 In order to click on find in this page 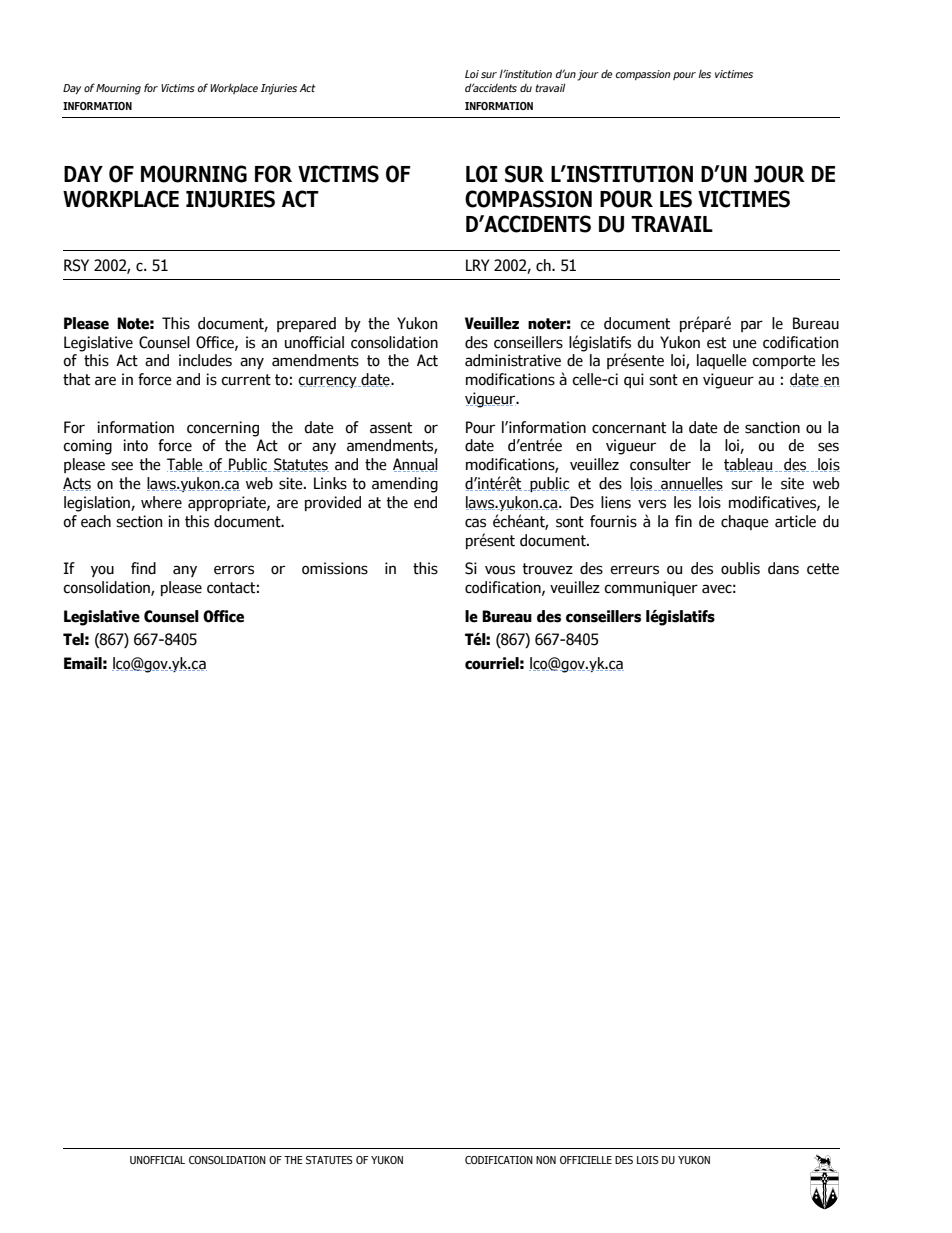, I will do `click(143, 568)`.
